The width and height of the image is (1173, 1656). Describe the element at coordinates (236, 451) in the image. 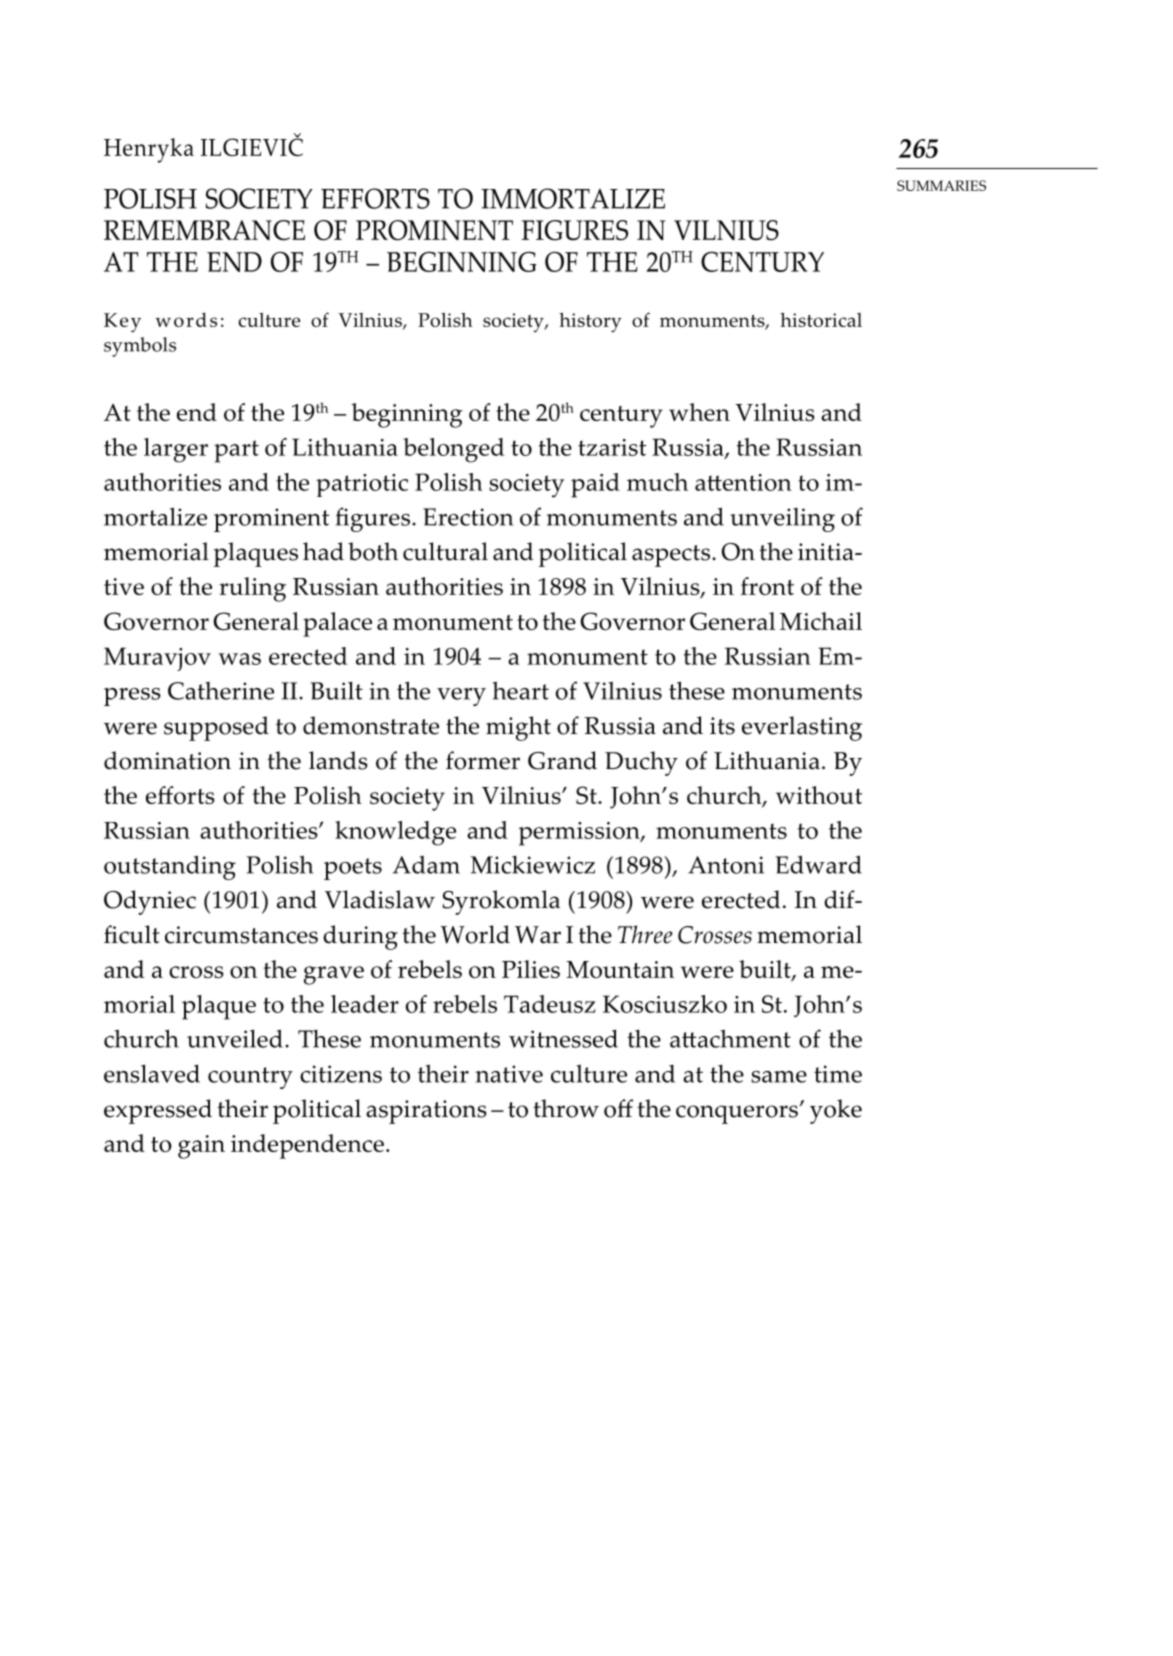

I see `part` at that location.
